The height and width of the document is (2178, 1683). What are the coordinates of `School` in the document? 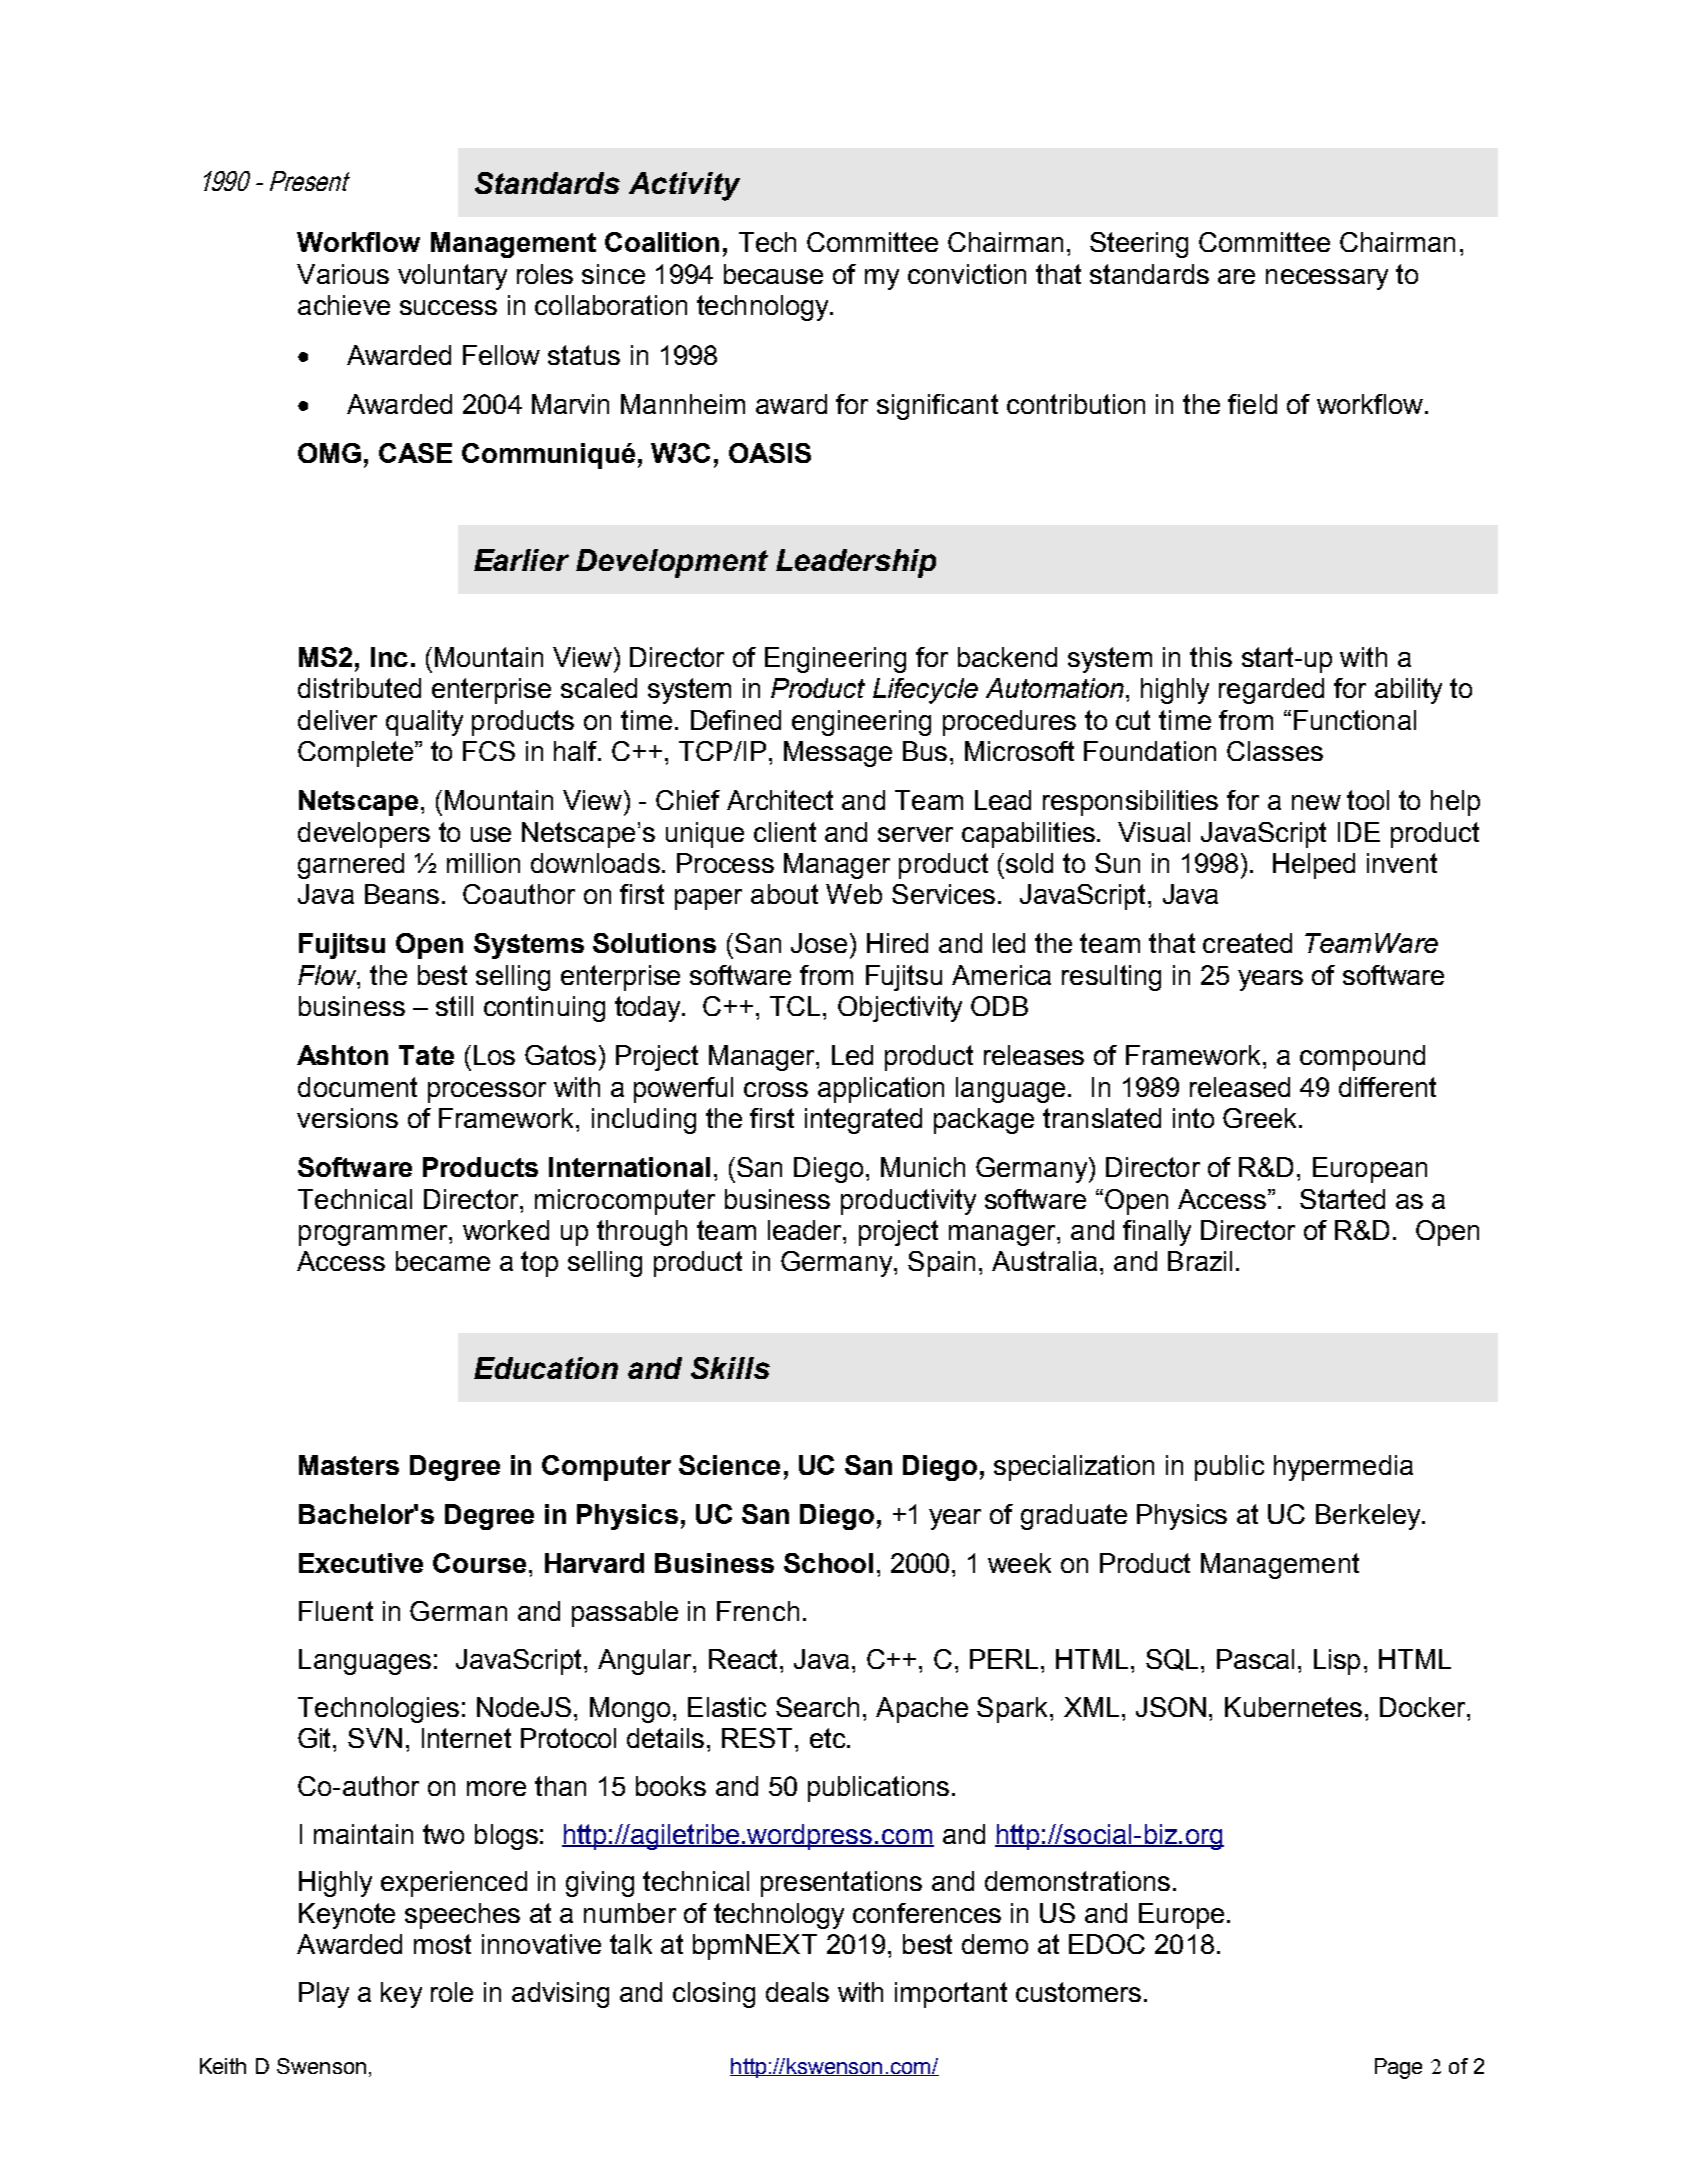 It's located at (828, 1563).
